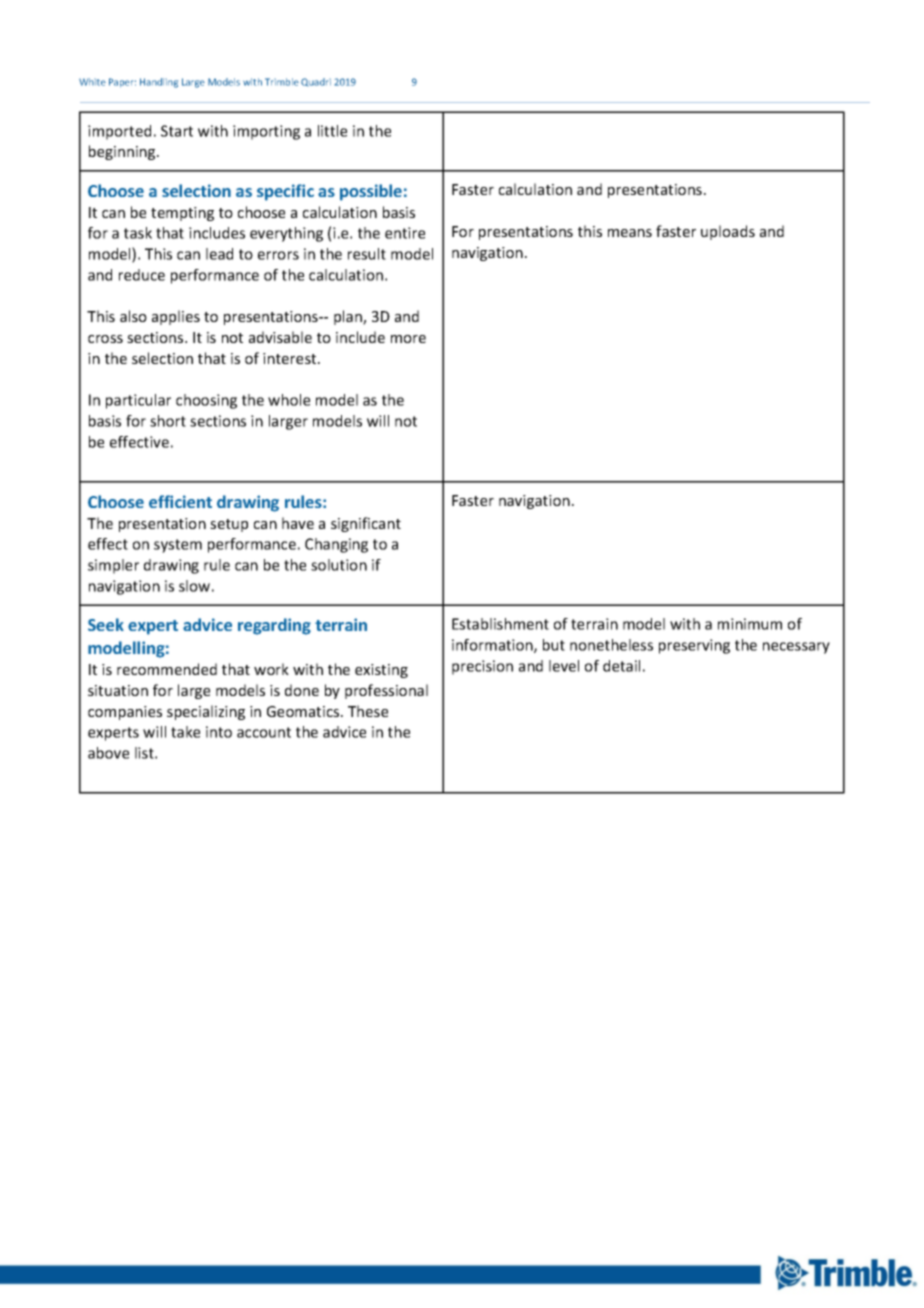  What do you see at coordinates (408, 339) in the page?
I see `more` at bounding box center [408, 339].
